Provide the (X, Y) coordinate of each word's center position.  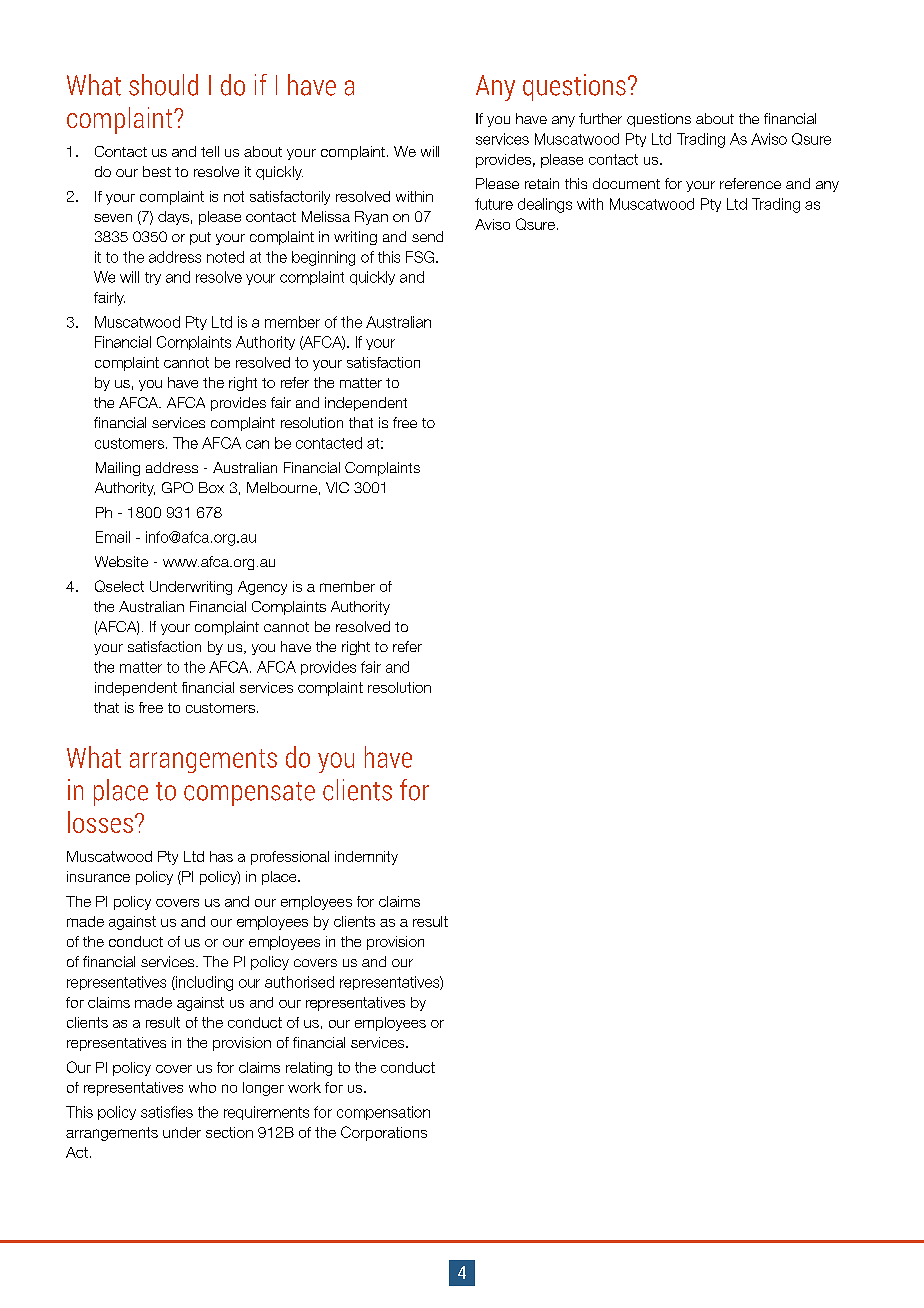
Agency (262, 588)
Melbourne (282, 487)
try (153, 278)
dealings (545, 205)
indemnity (366, 858)
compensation (383, 1113)
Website (121, 561)
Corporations (384, 1133)
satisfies (167, 1112)
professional (290, 858)
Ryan (371, 218)
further (600, 118)
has (221, 856)
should (163, 85)
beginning (323, 258)
